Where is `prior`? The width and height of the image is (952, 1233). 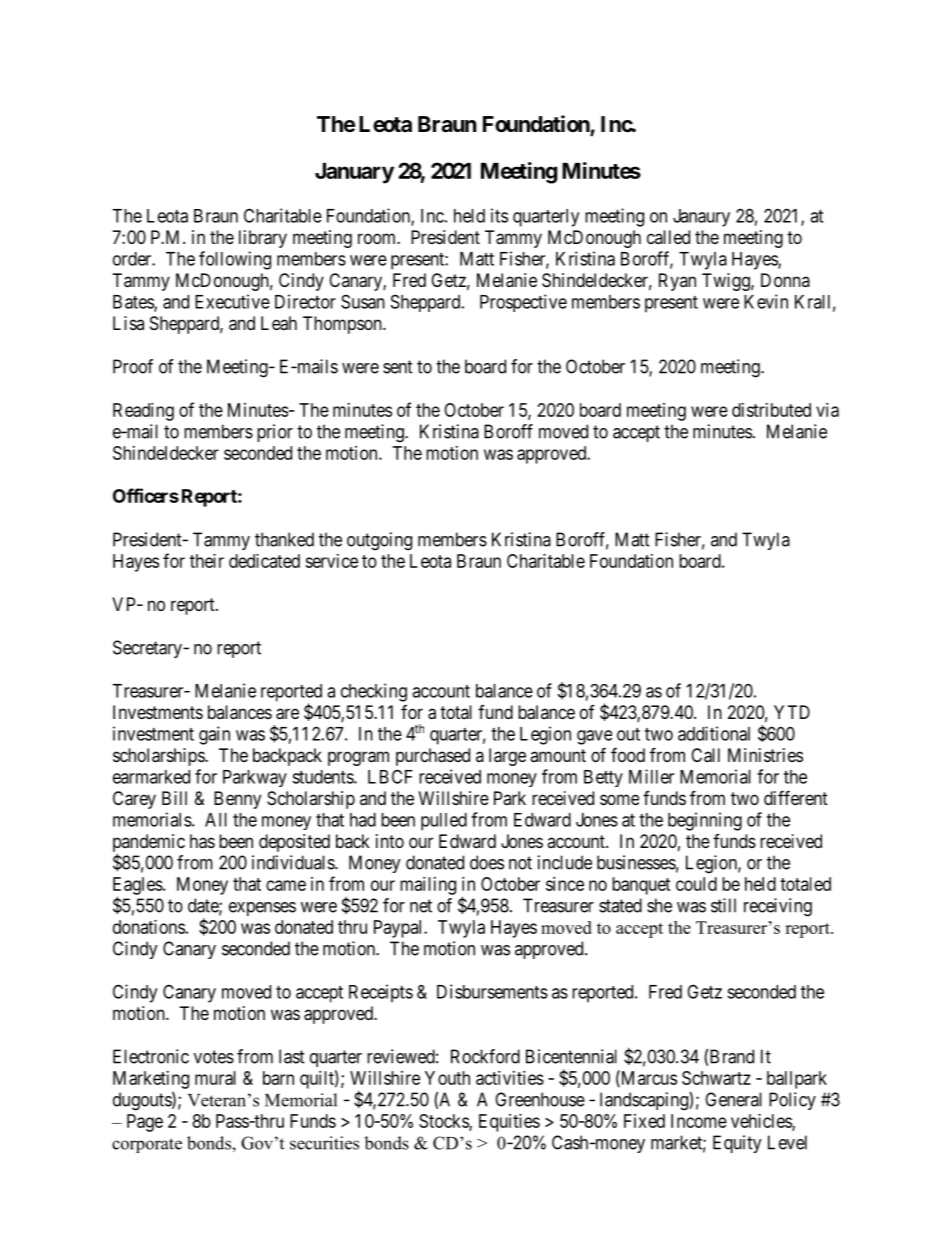
prior is located at coordinates (275, 433).
